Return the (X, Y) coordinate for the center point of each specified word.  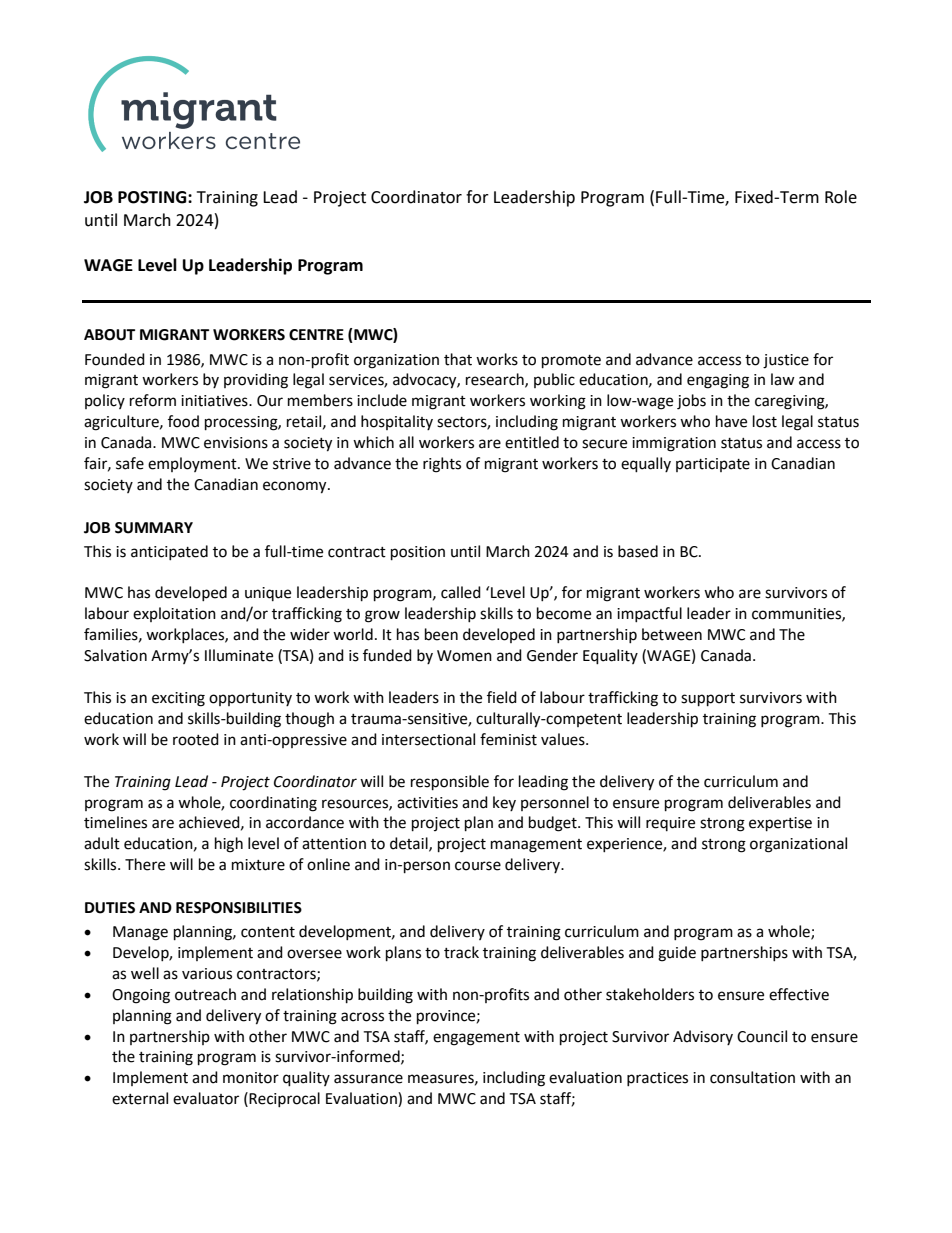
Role (841, 197)
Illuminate (239, 655)
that (458, 359)
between (672, 634)
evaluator (206, 1098)
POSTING (153, 197)
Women (464, 656)
